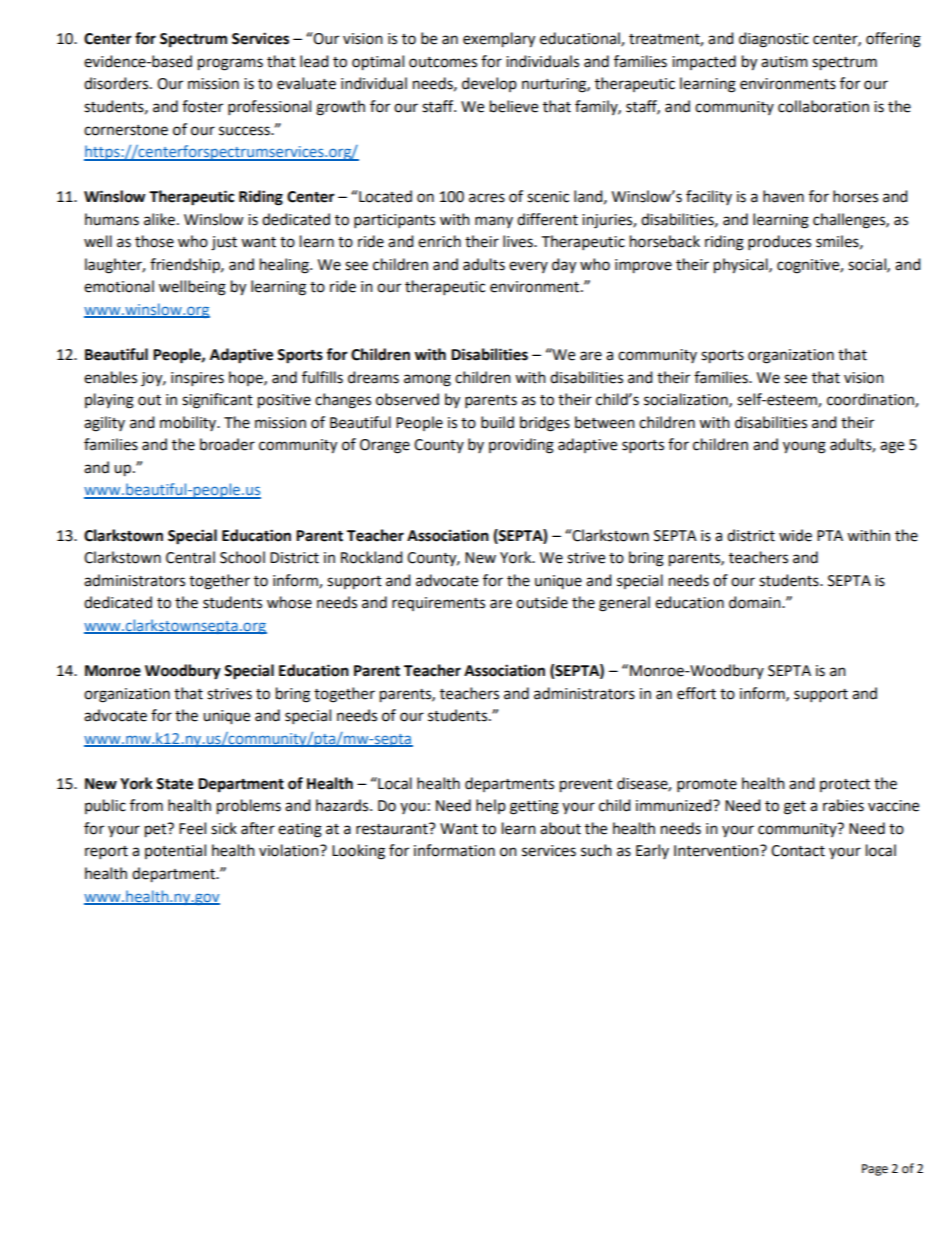 The height and width of the image is (1233, 952). Describe the element at coordinates (779, 242) in the image. I see `produces` at that location.
